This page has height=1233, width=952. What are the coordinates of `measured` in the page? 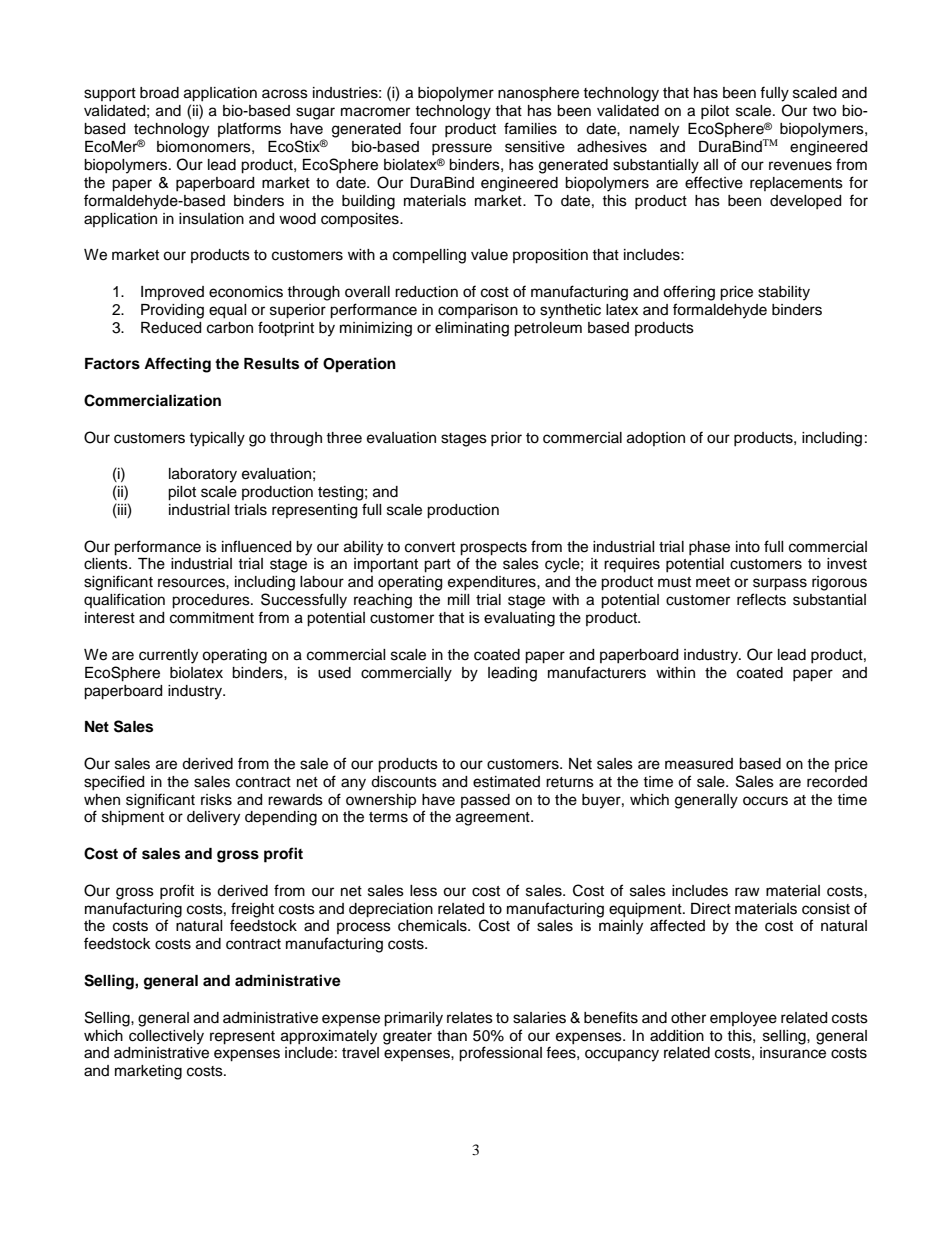 It's located at (699, 764).
